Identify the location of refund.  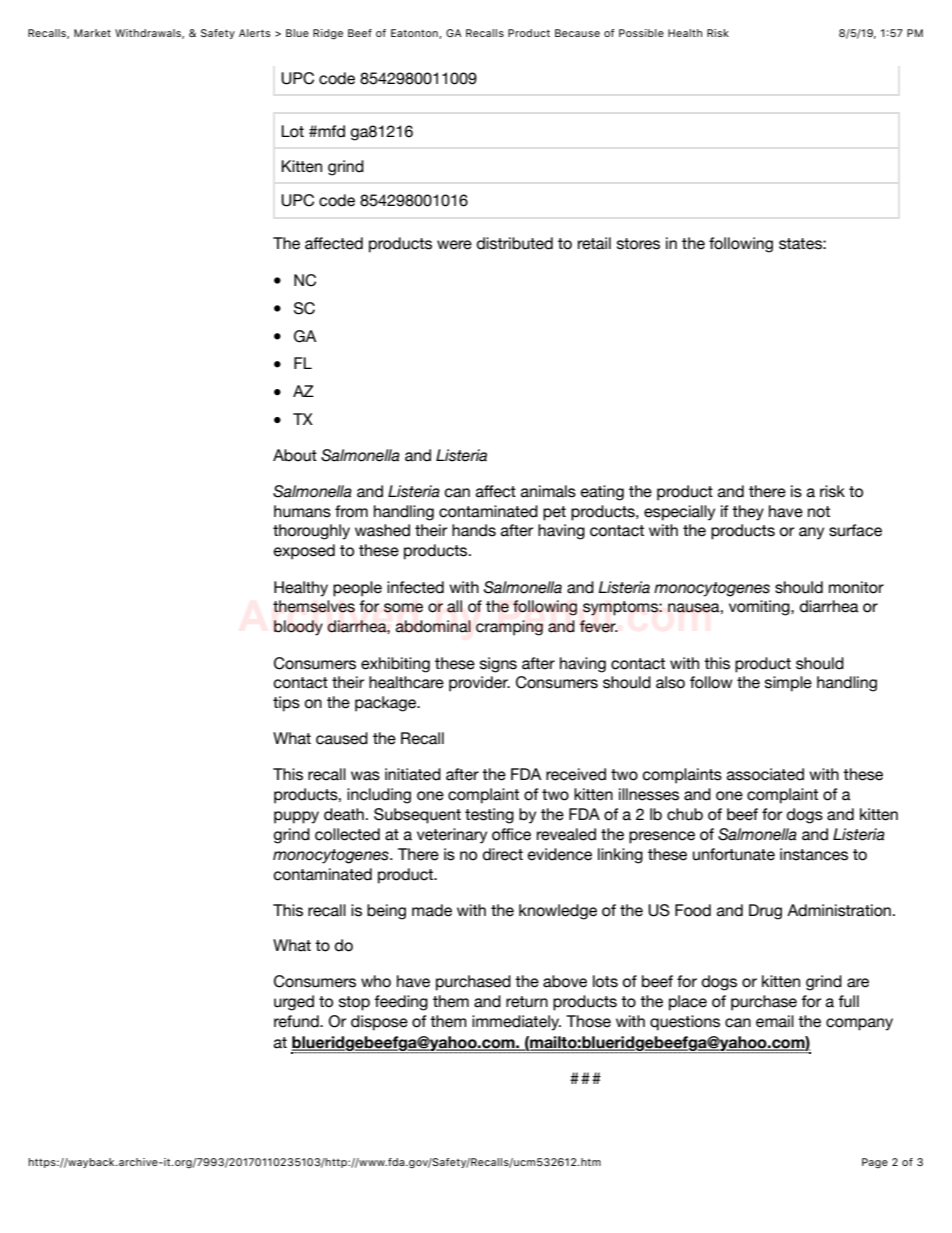
(297, 1021).
